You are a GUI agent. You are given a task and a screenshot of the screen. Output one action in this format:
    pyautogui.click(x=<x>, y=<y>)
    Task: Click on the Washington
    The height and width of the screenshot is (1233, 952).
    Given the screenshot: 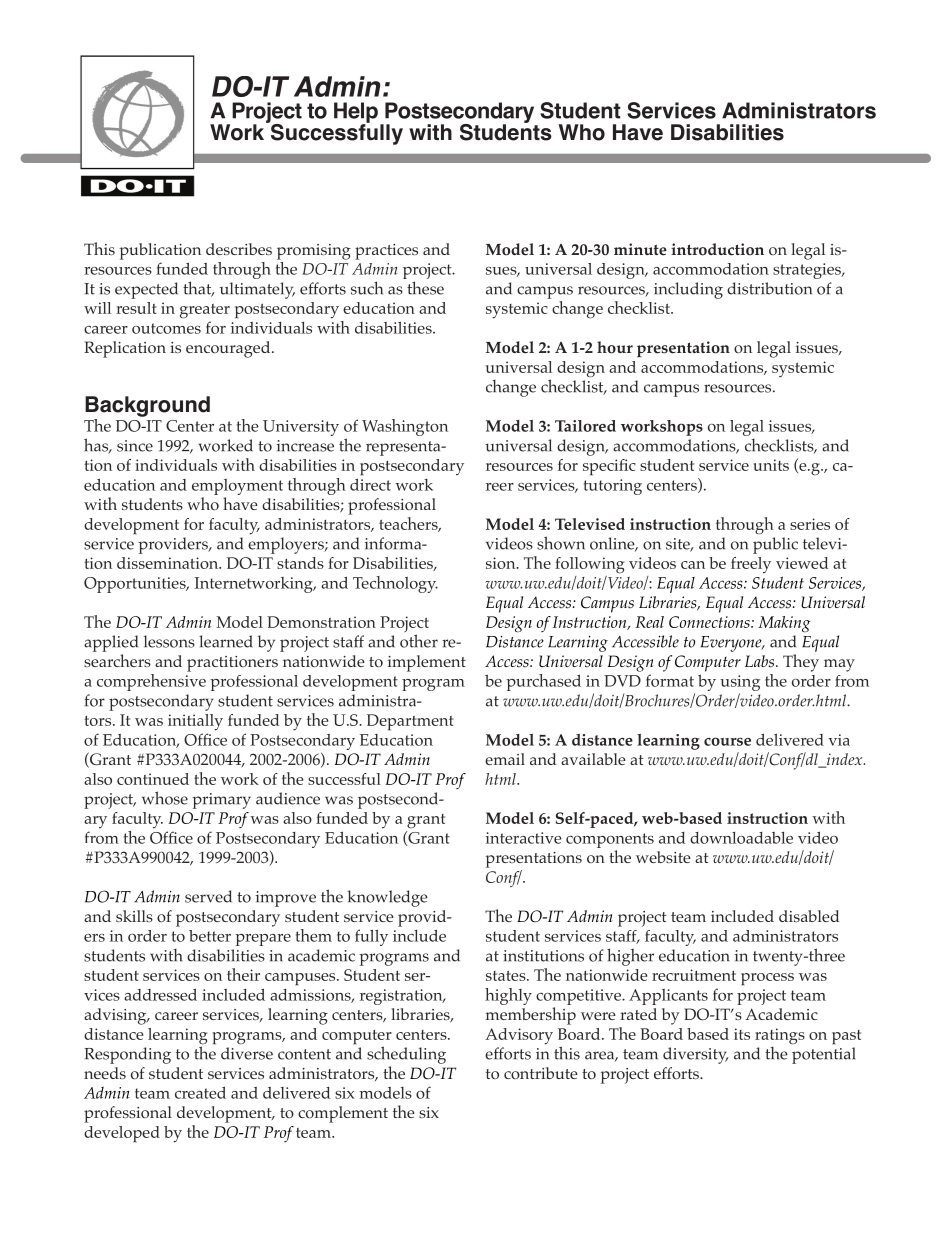 What is the action you would take?
    pyautogui.click(x=405, y=427)
